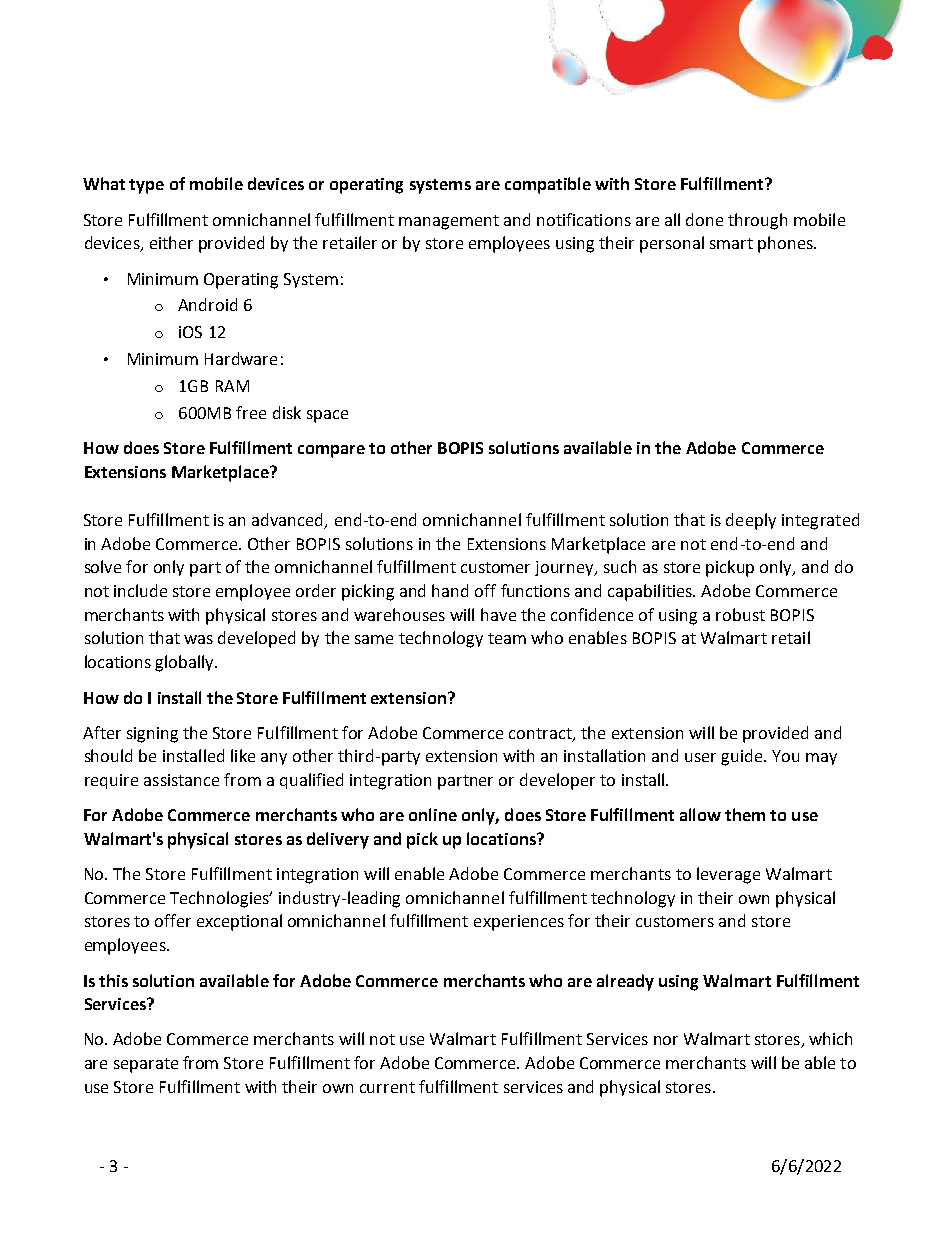  I want to click on guide, so click(743, 757).
